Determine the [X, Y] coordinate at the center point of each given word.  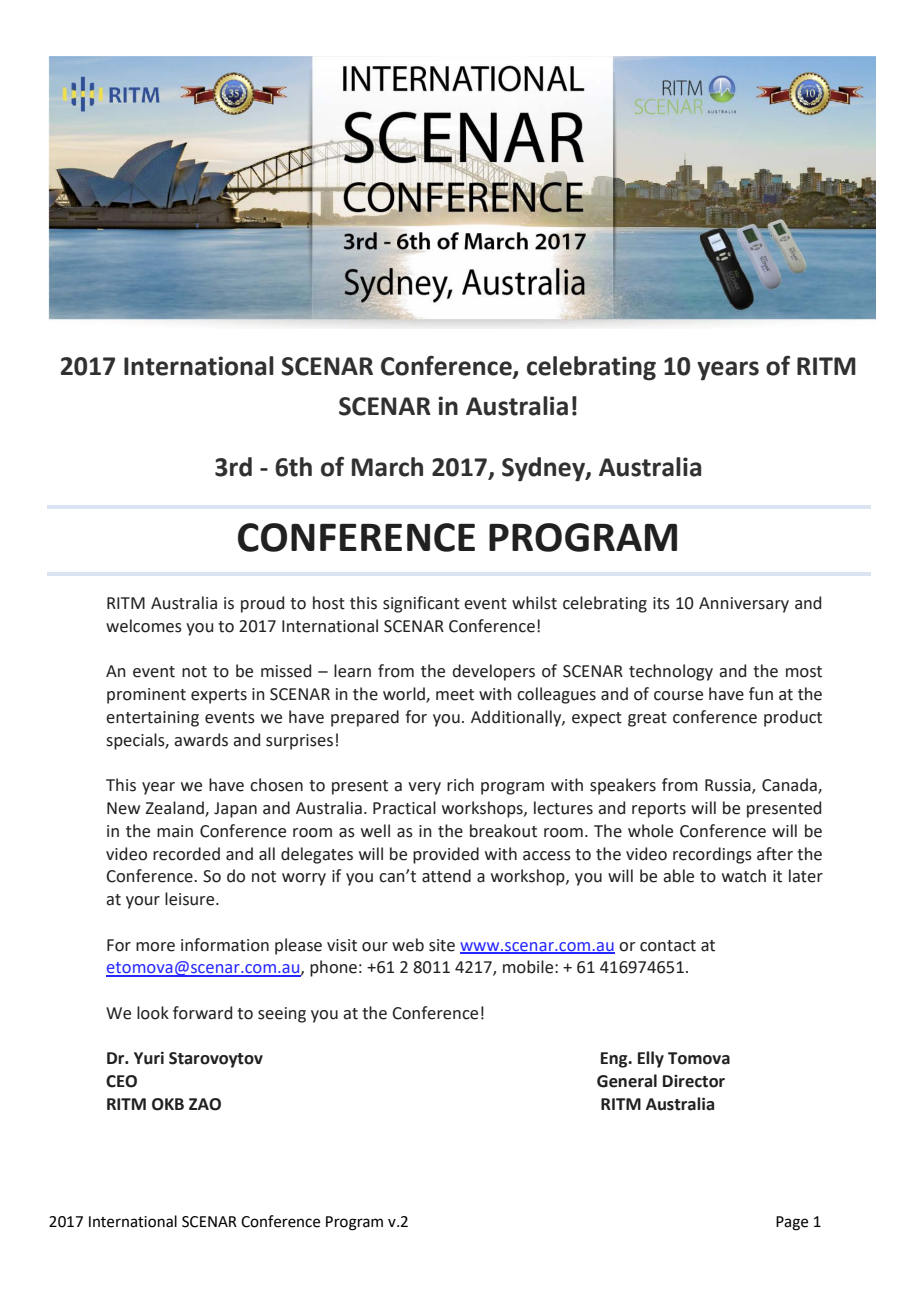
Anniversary [744, 605]
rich [460, 785]
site [442, 945]
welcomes [144, 626]
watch [744, 876]
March [387, 467]
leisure [191, 899]
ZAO [205, 1104]
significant [421, 604]
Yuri [149, 1058]
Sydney [544, 469]
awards [201, 740]
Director [694, 1081]
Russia [729, 786]
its [661, 603]
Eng [615, 1060]
